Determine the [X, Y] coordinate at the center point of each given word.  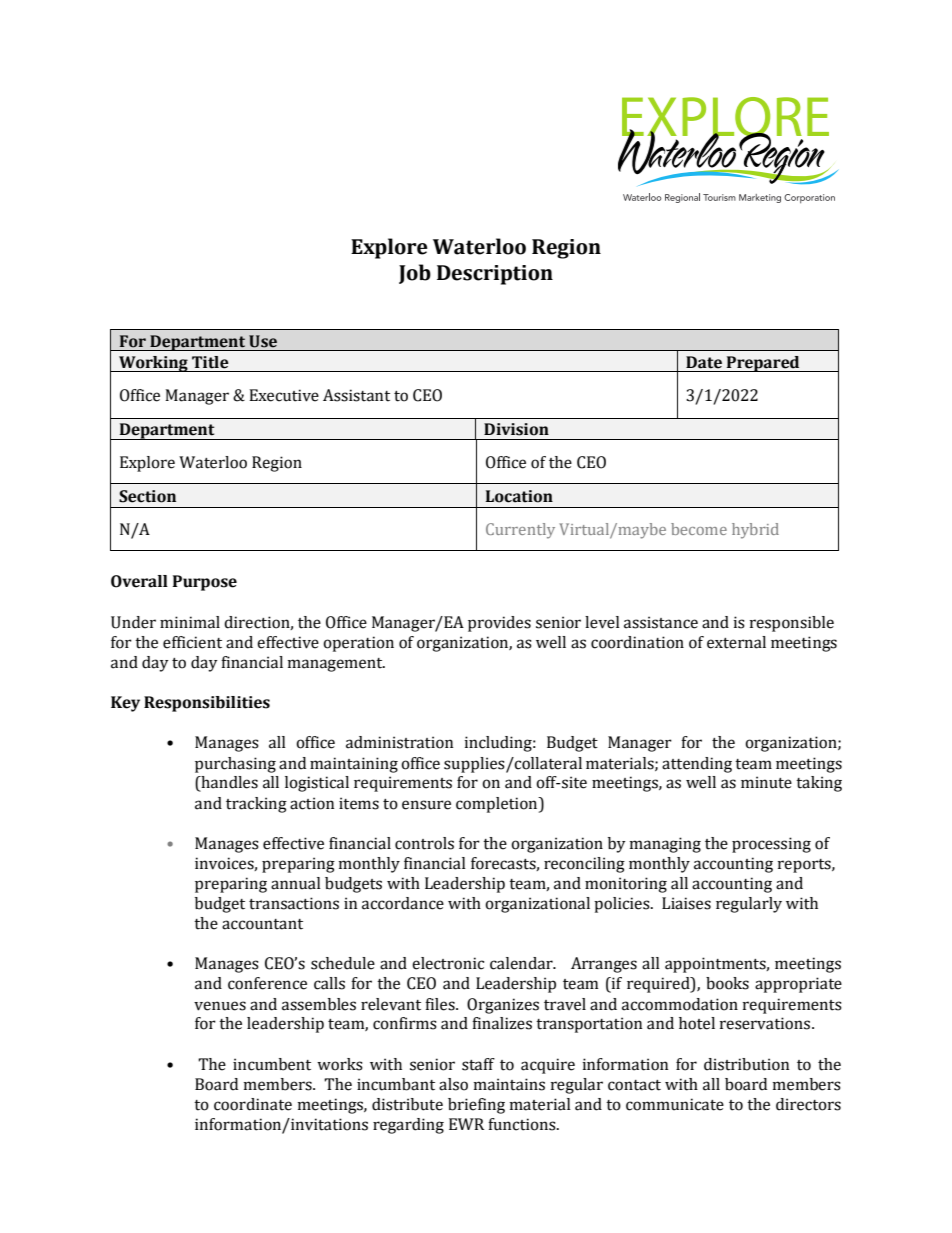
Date [704, 362]
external [736, 642]
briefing [476, 1106]
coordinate [253, 1104]
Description [495, 275]
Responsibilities [207, 704]
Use [263, 341]
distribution [746, 1064]
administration [399, 742]
